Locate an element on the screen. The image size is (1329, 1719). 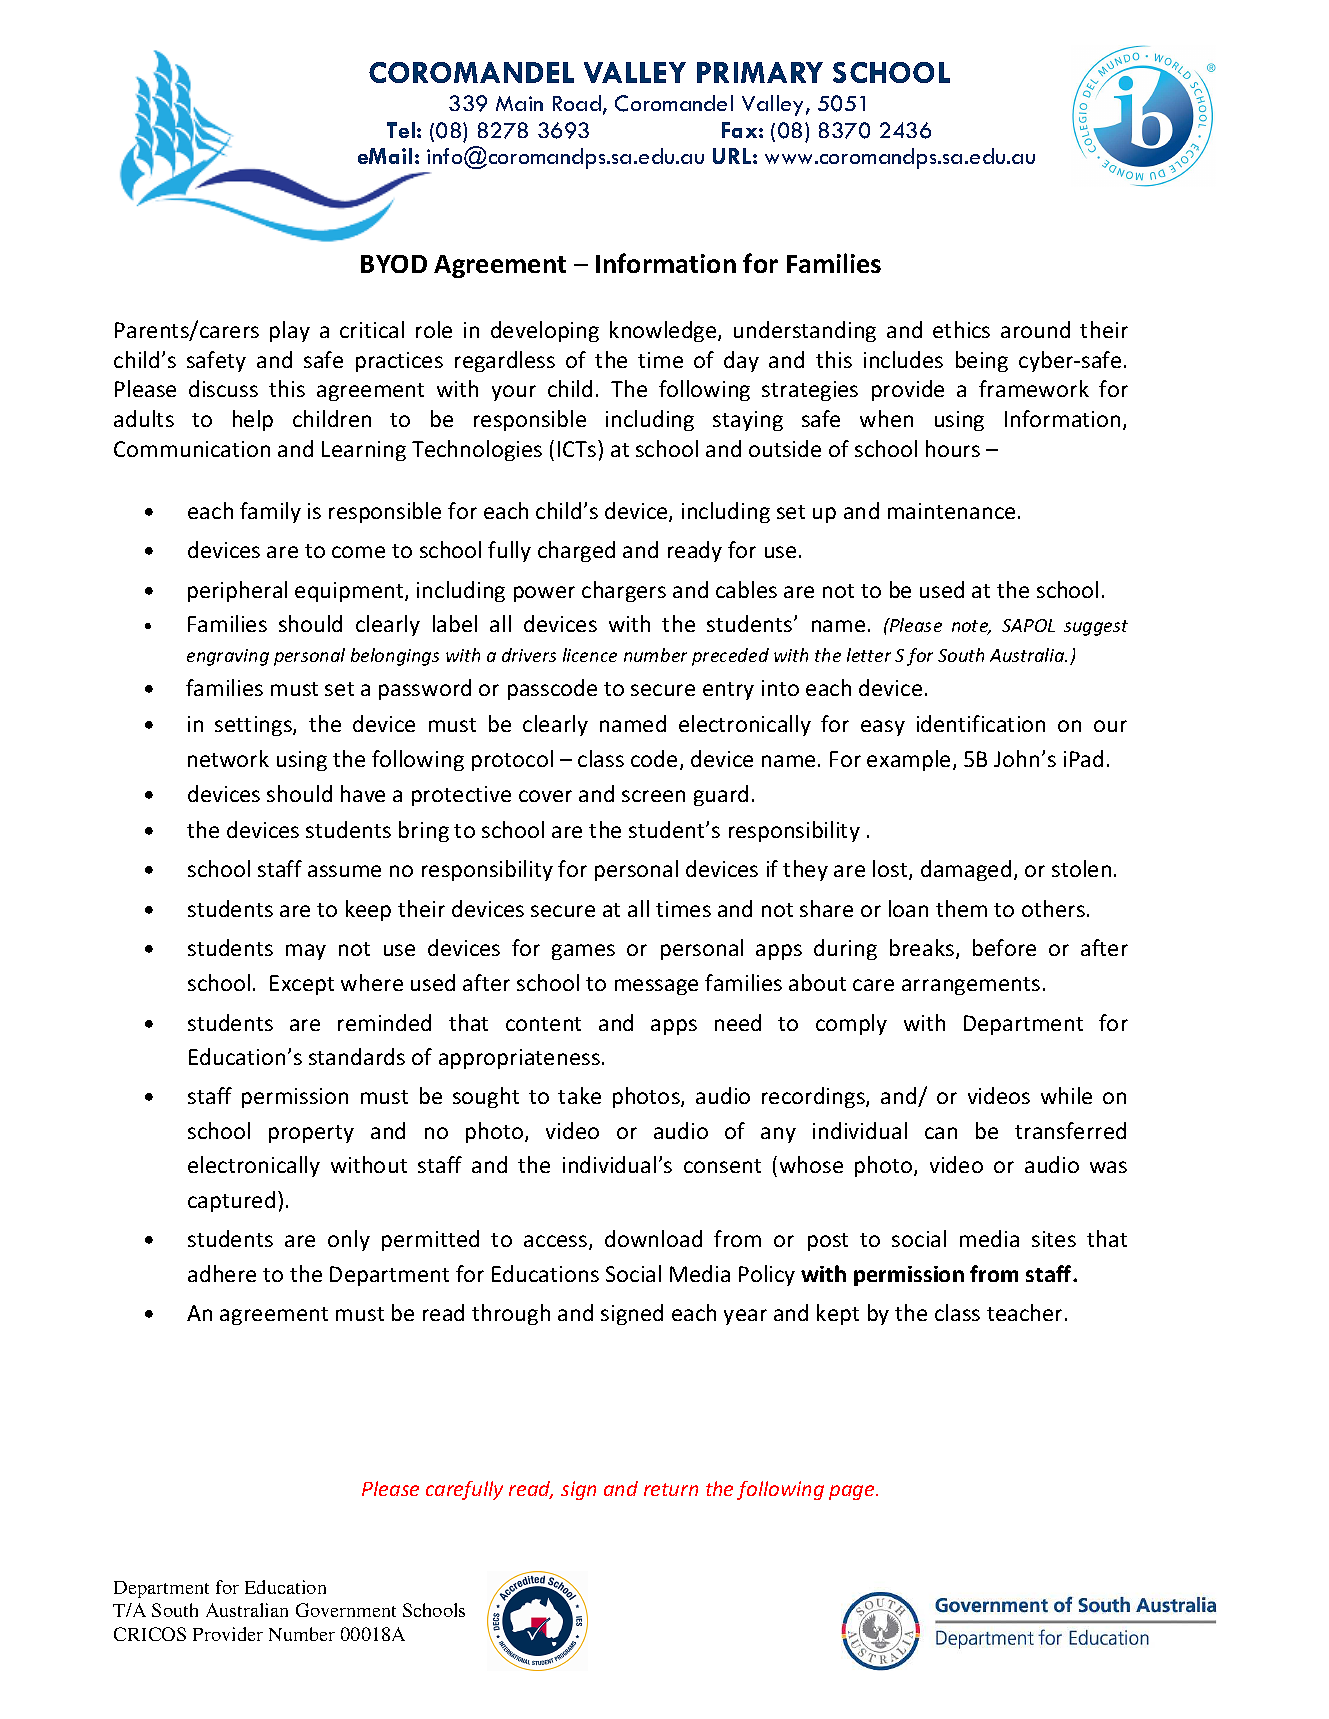
Tel is located at coordinates (401, 130).
